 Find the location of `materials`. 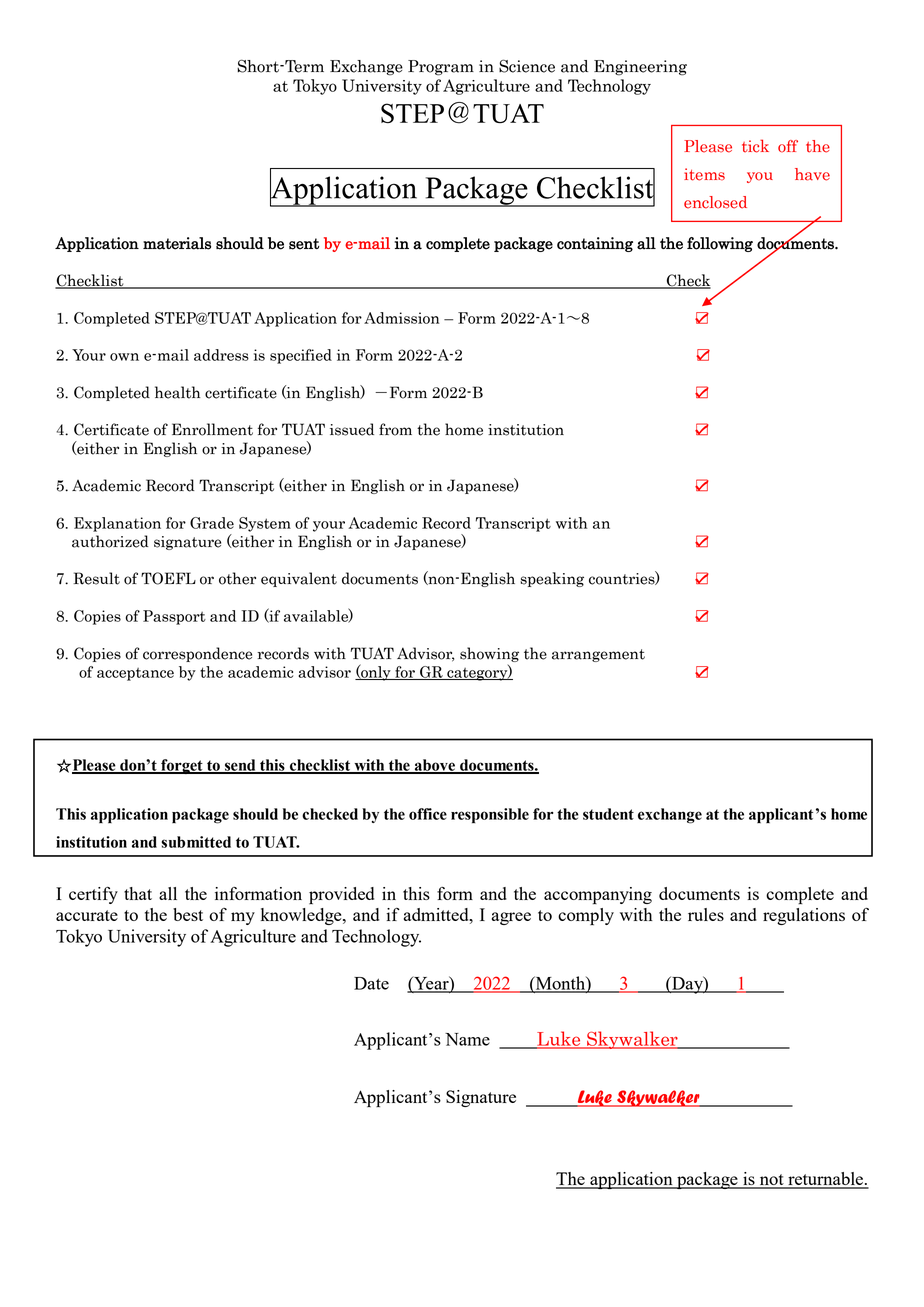

materials is located at coordinates (177, 243).
